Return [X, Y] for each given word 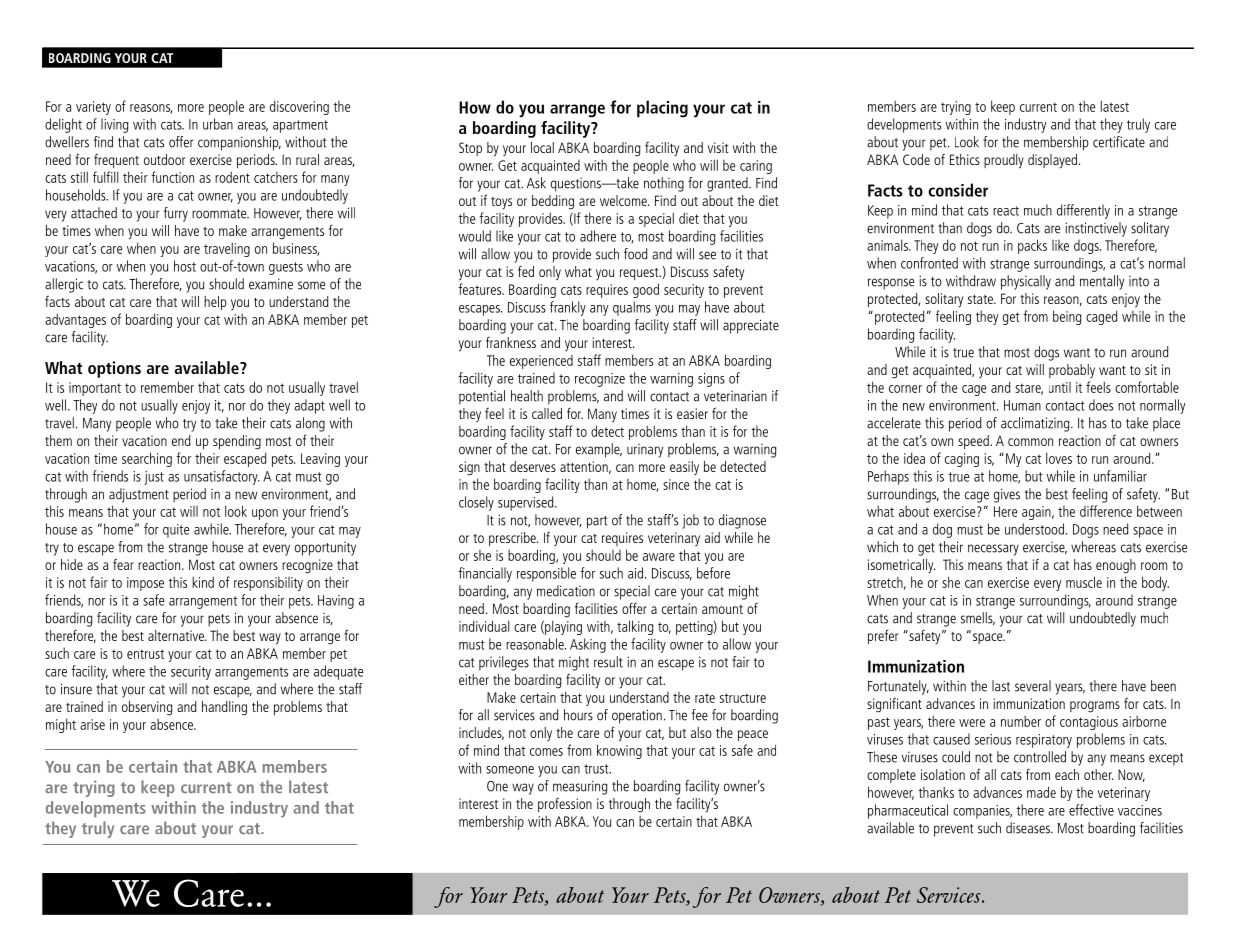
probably [1072, 371]
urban [218, 124]
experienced [541, 362]
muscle [1084, 582]
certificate [1119, 142]
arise [92, 724]
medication [566, 591]
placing [662, 109]
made [1041, 792]
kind [203, 582]
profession [565, 804]
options [114, 369]
